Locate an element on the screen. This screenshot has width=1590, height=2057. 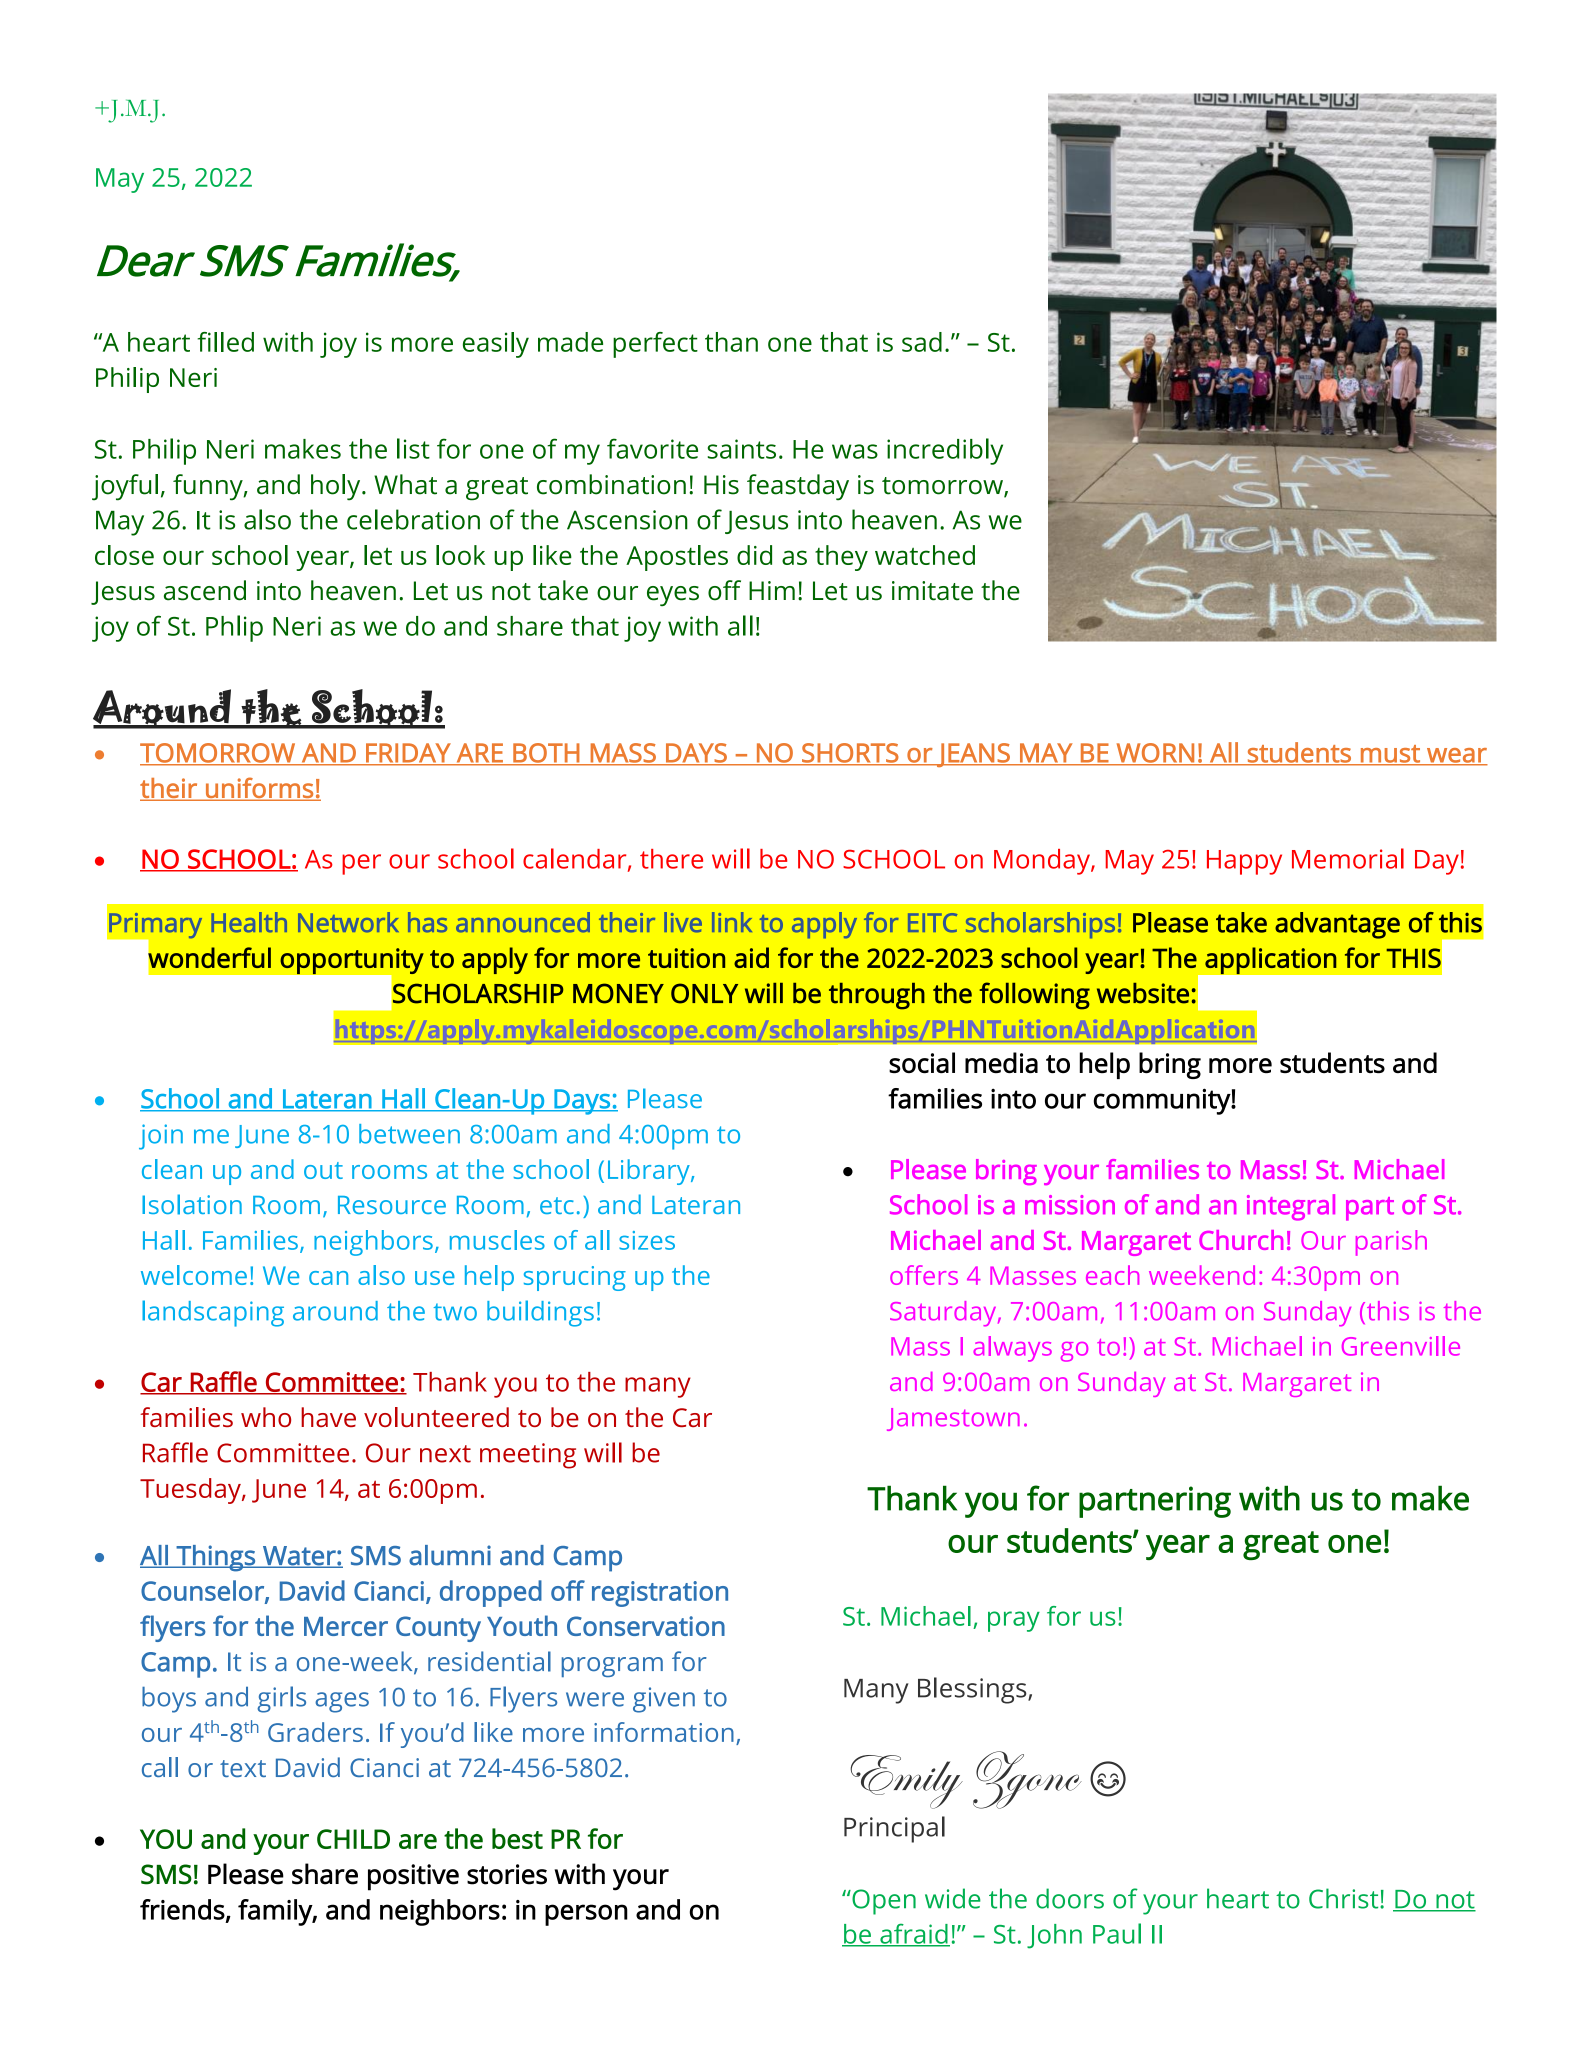
Greenville is located at coordinates (1401, 1346).
